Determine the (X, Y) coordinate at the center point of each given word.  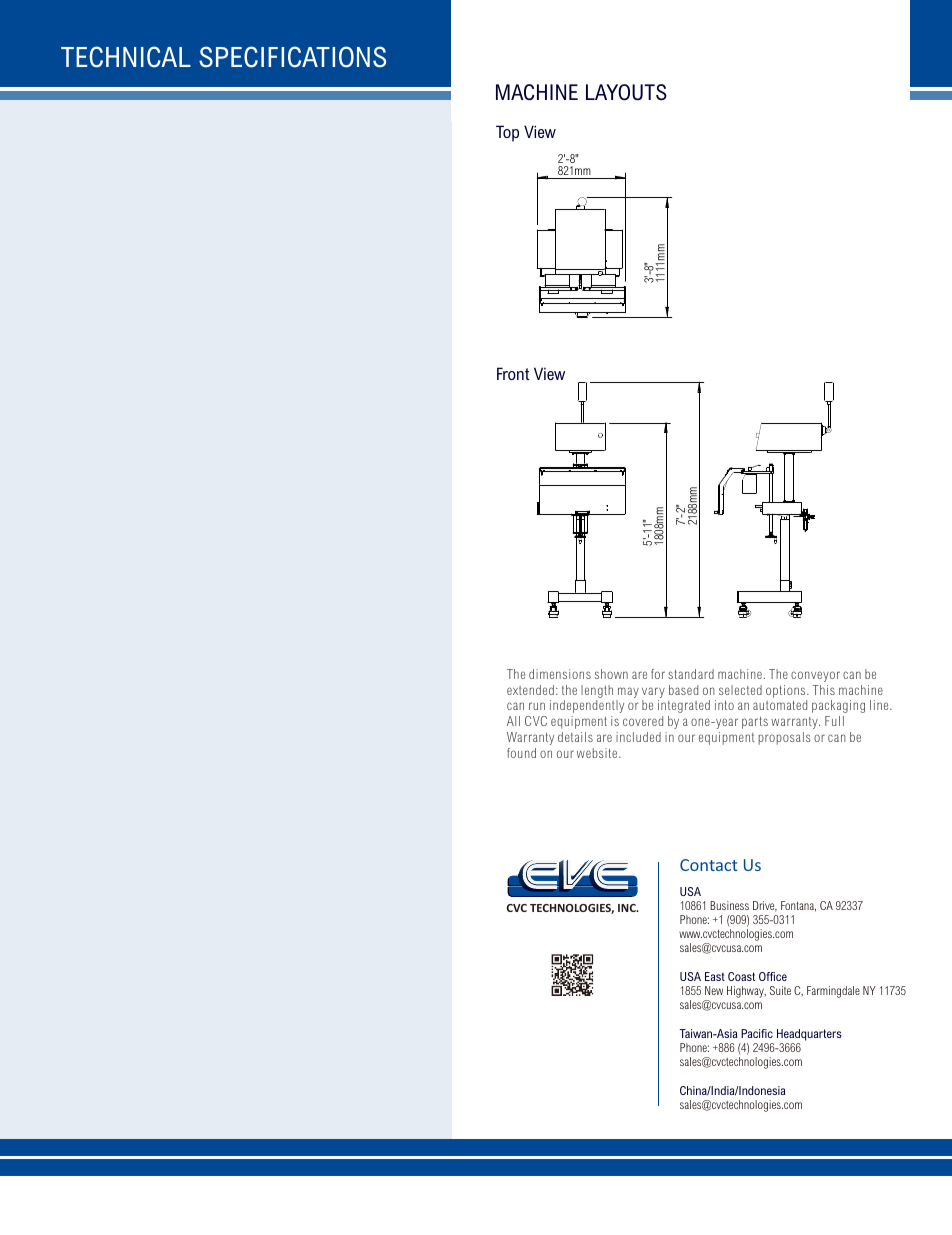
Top (507, 133)
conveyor (815, 676)
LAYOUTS (626, 92)
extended (530, 690)
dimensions (560, 674)
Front (513, 373)
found (521, 753)
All (513, 721)
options (787, 691)
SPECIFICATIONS (292, 57)
